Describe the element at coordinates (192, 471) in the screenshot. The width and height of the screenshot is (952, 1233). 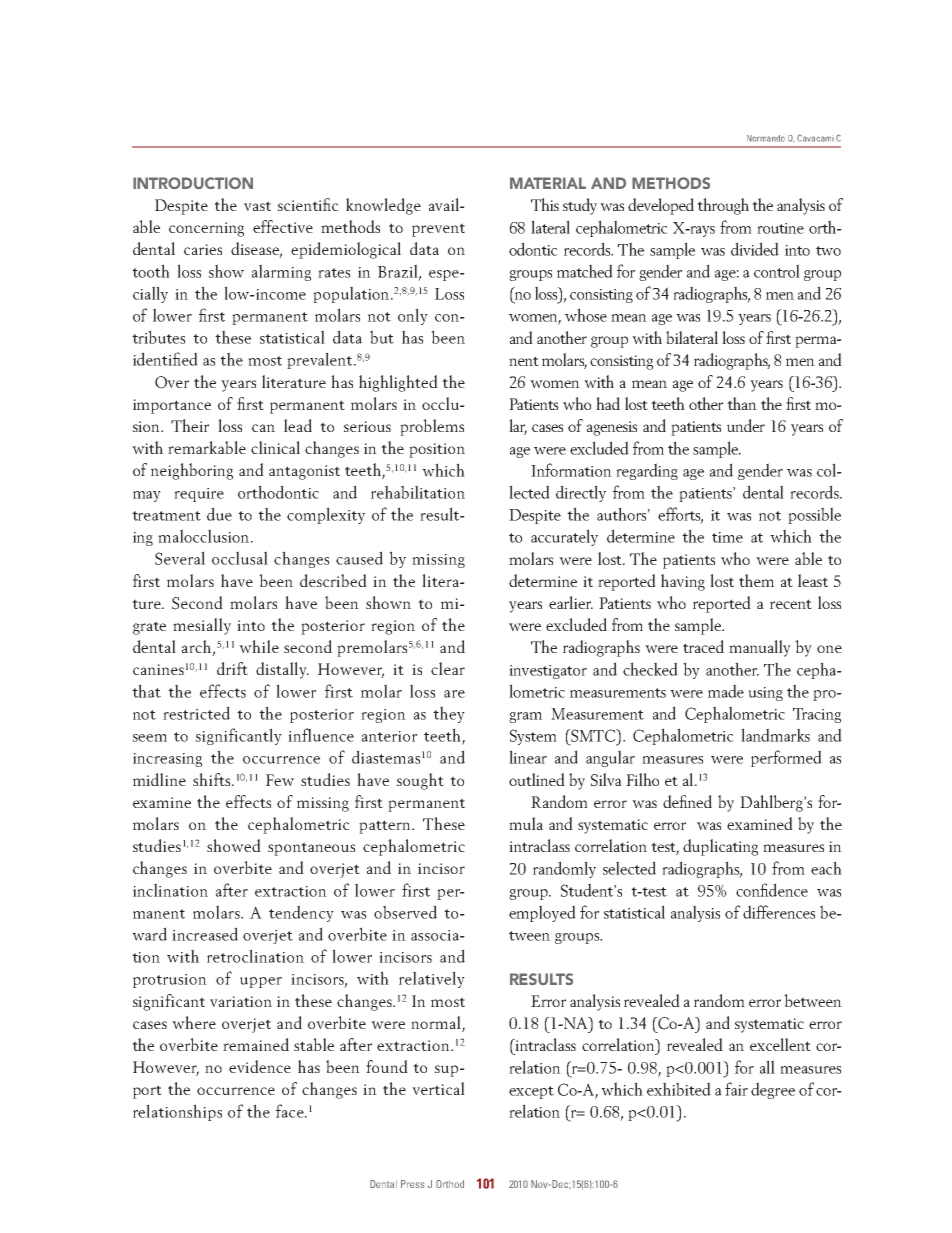
I see `neighboring` at that location.
